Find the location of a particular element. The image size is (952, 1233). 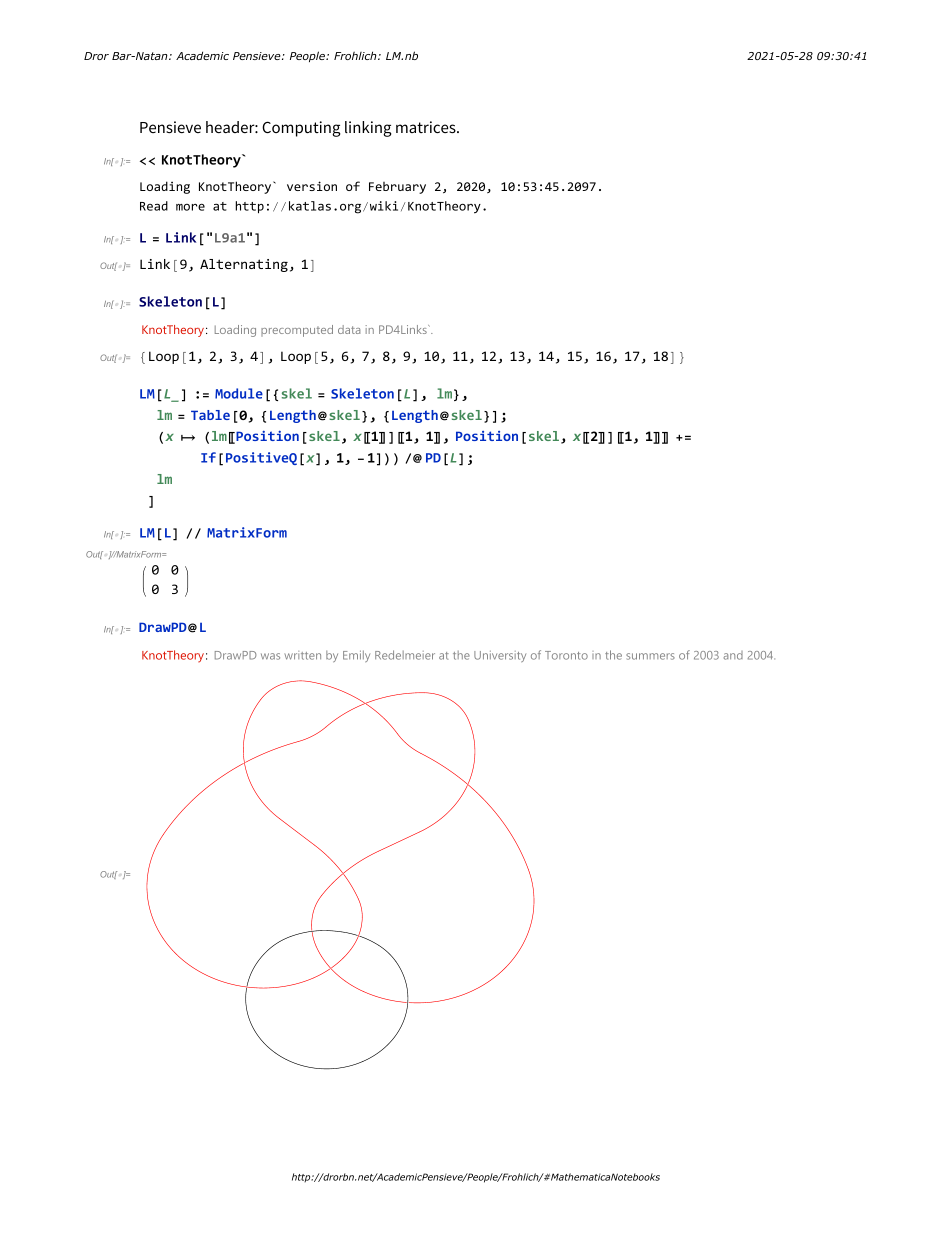

data is located at coordinates (349, 329).
